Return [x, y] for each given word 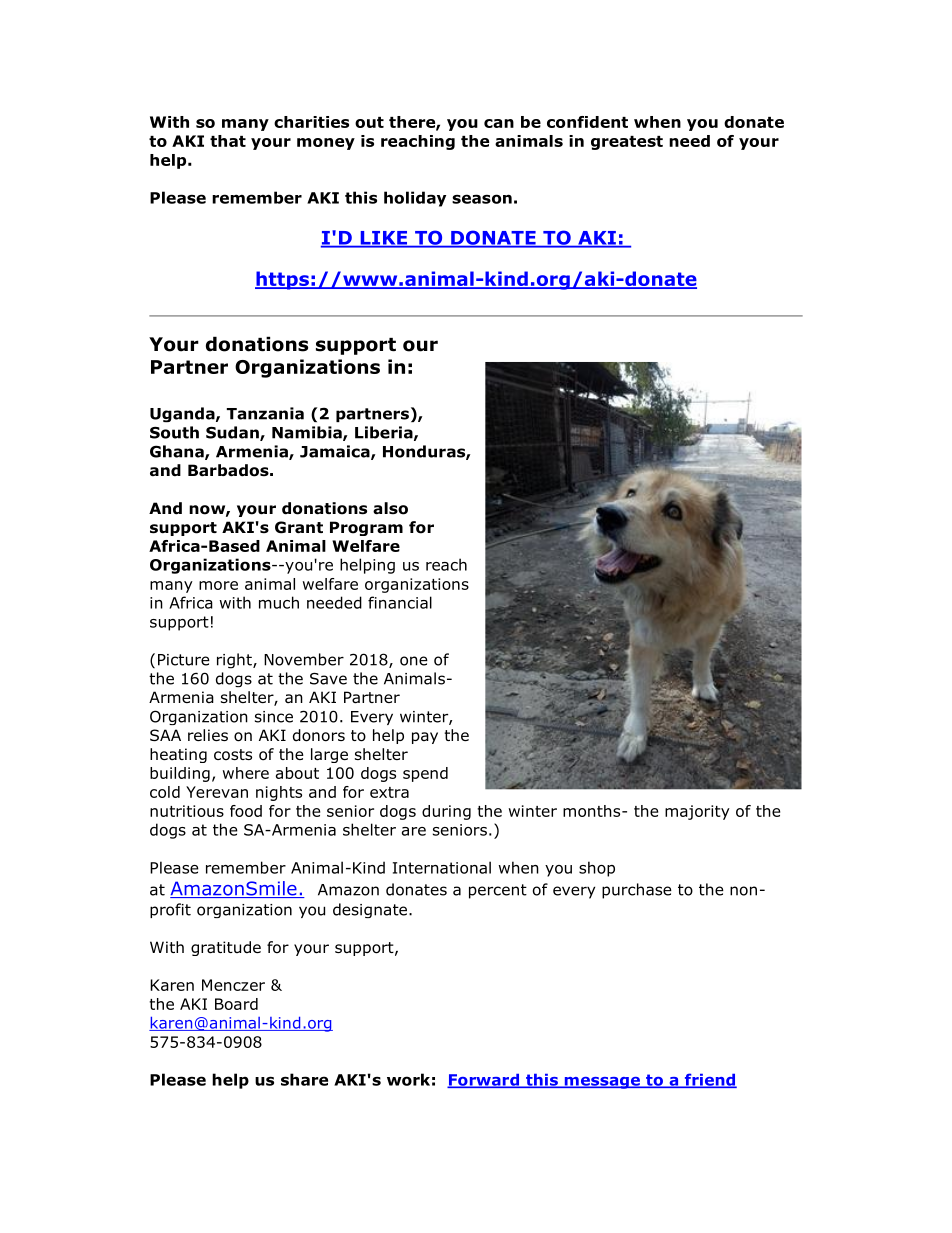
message [602, 1083]
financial [400, 602]
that [228, 141]
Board [236, 1004]
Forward [484, 1081]
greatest [627, 143]
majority [697, 812]
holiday [415, 199]
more [218, 585]
